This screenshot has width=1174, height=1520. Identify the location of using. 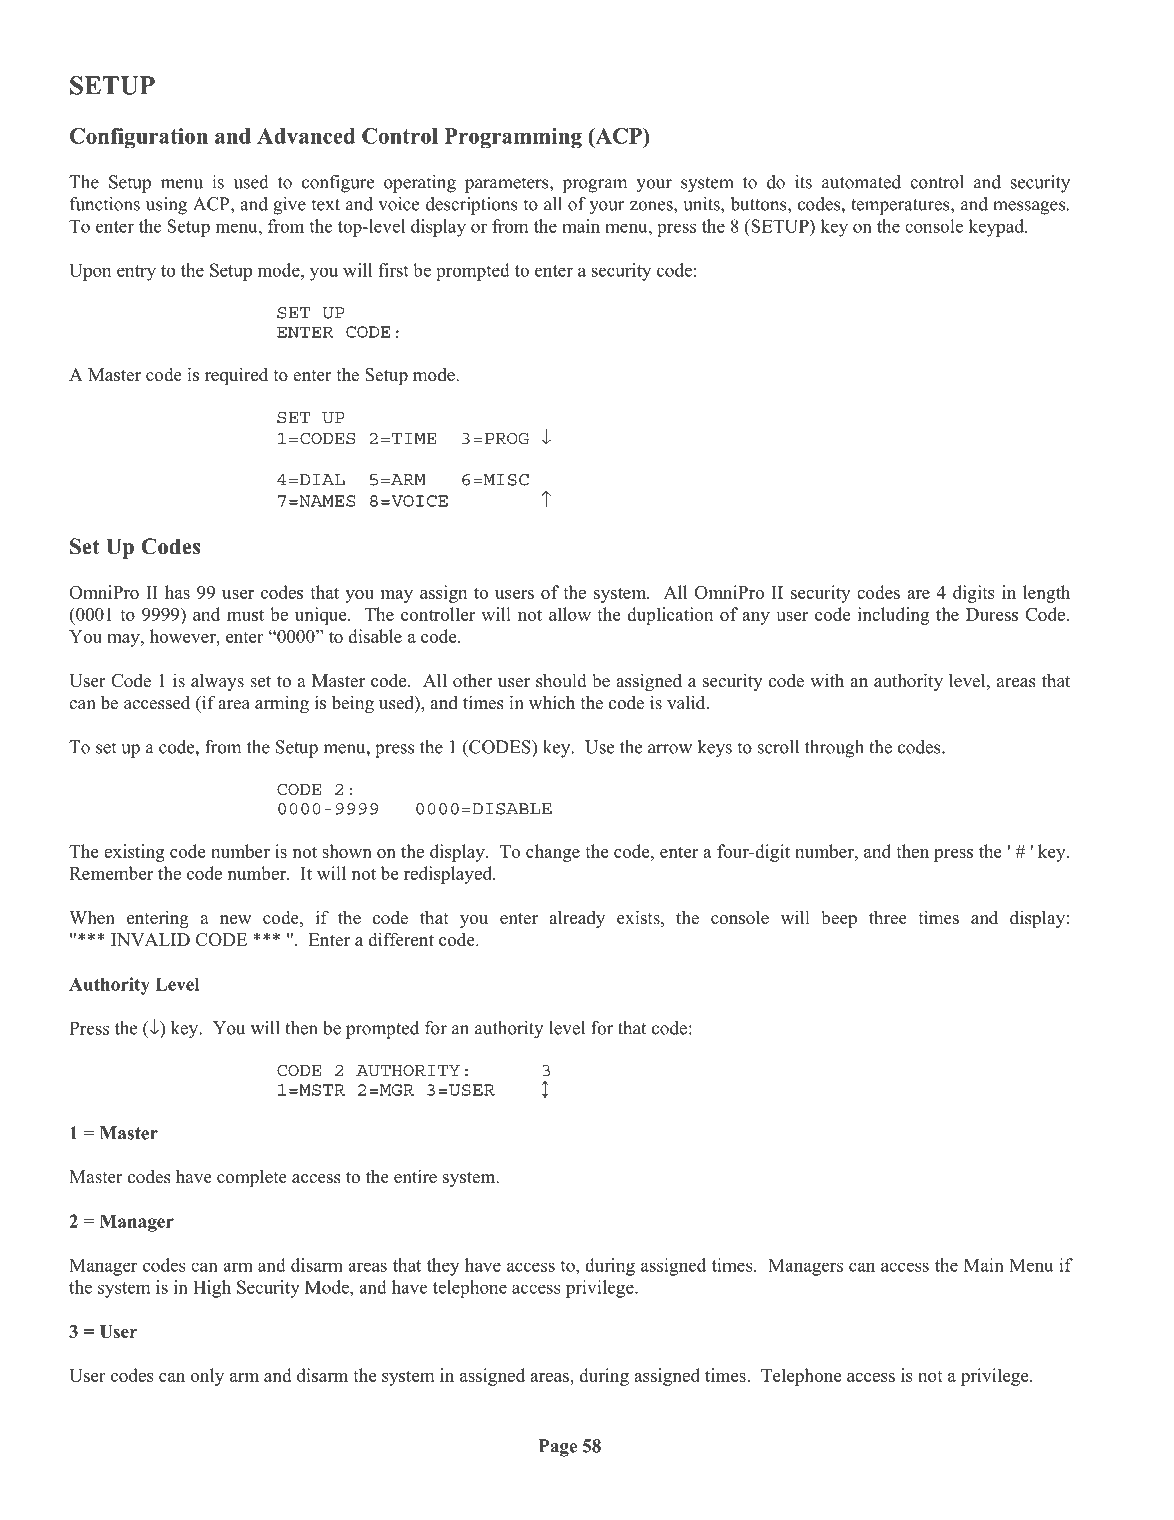
(166, 206).
